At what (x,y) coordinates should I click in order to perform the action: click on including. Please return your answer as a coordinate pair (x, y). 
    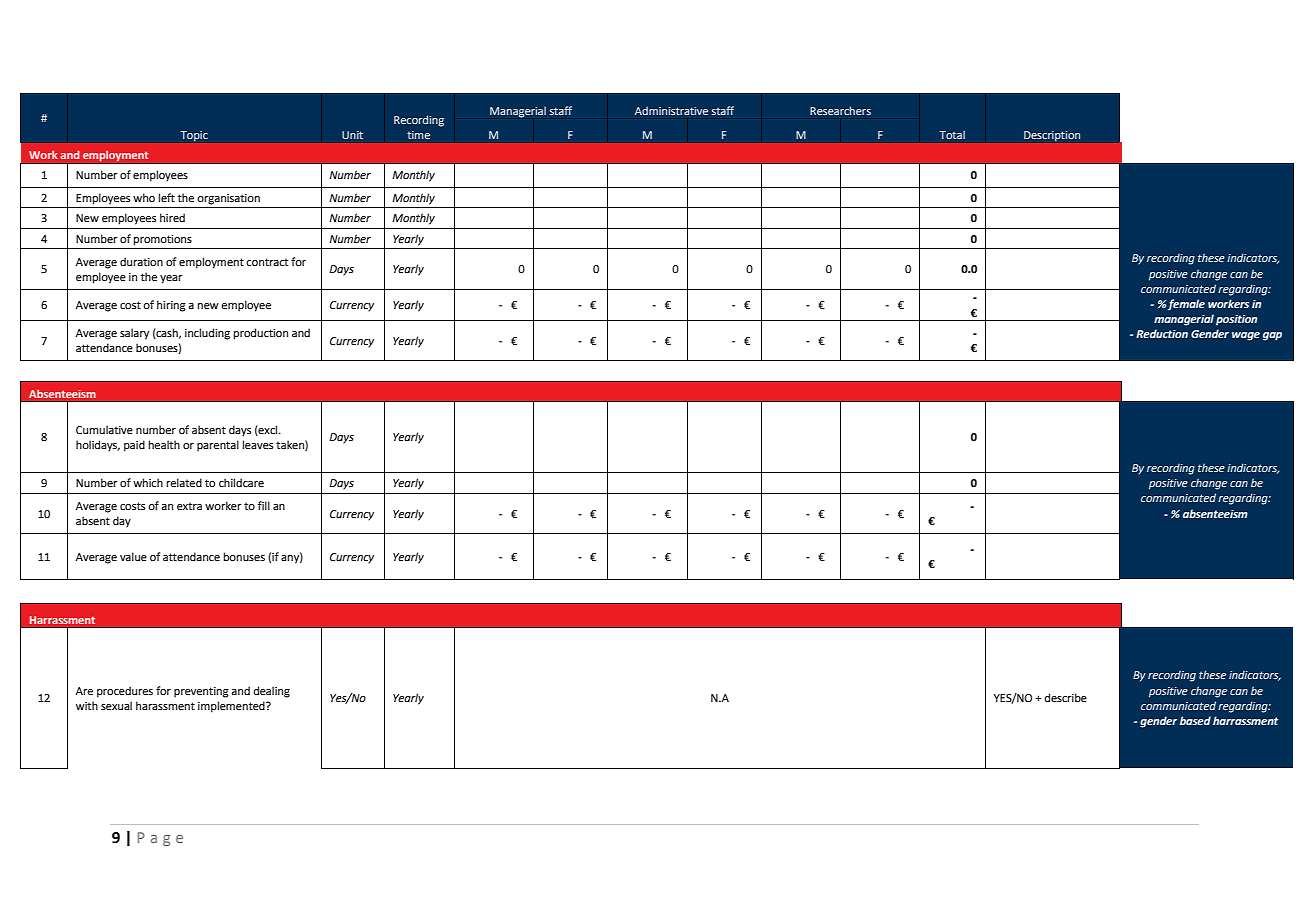
    Looking at the image, I should click on (207, 334).
